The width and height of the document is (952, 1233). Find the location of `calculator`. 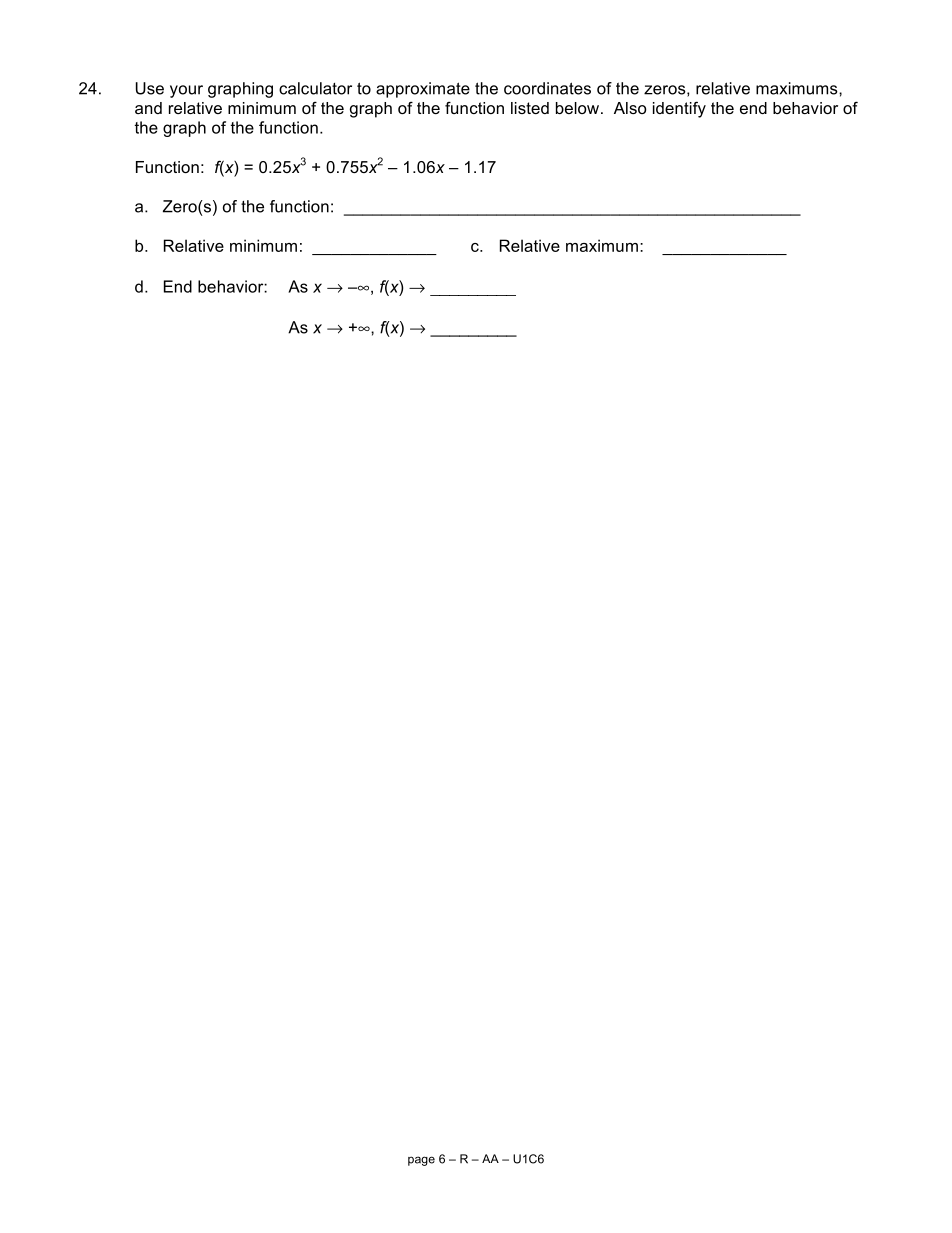

calculator is located at coordinates (315, 88).
